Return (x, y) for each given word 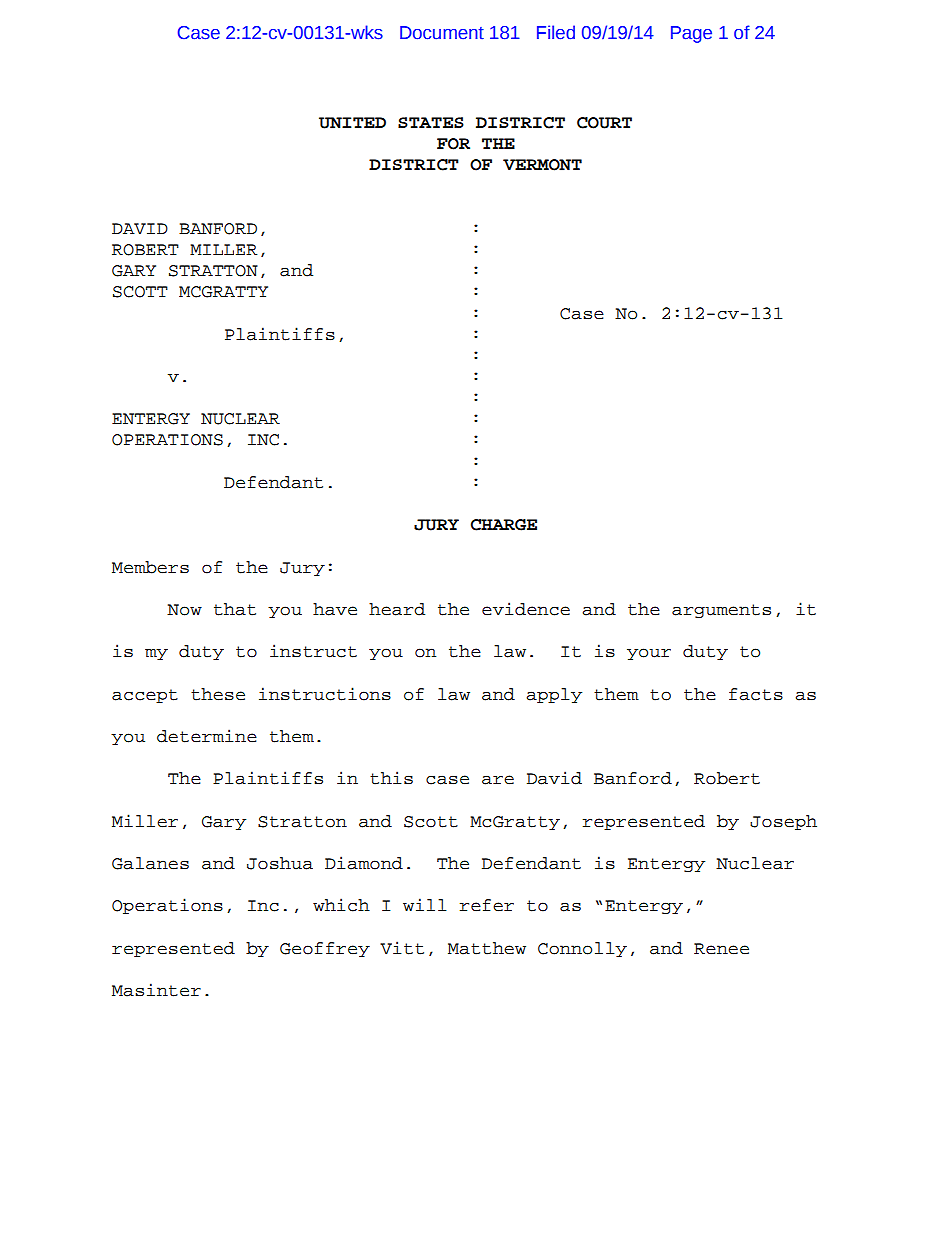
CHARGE (504, 525)
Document (442, 33)
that (235, 609)
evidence (526, 609)
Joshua (280, 863)
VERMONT (542, 165)
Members (150, 567)
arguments (721, 611)
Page (691, 34)
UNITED (352, 123)
